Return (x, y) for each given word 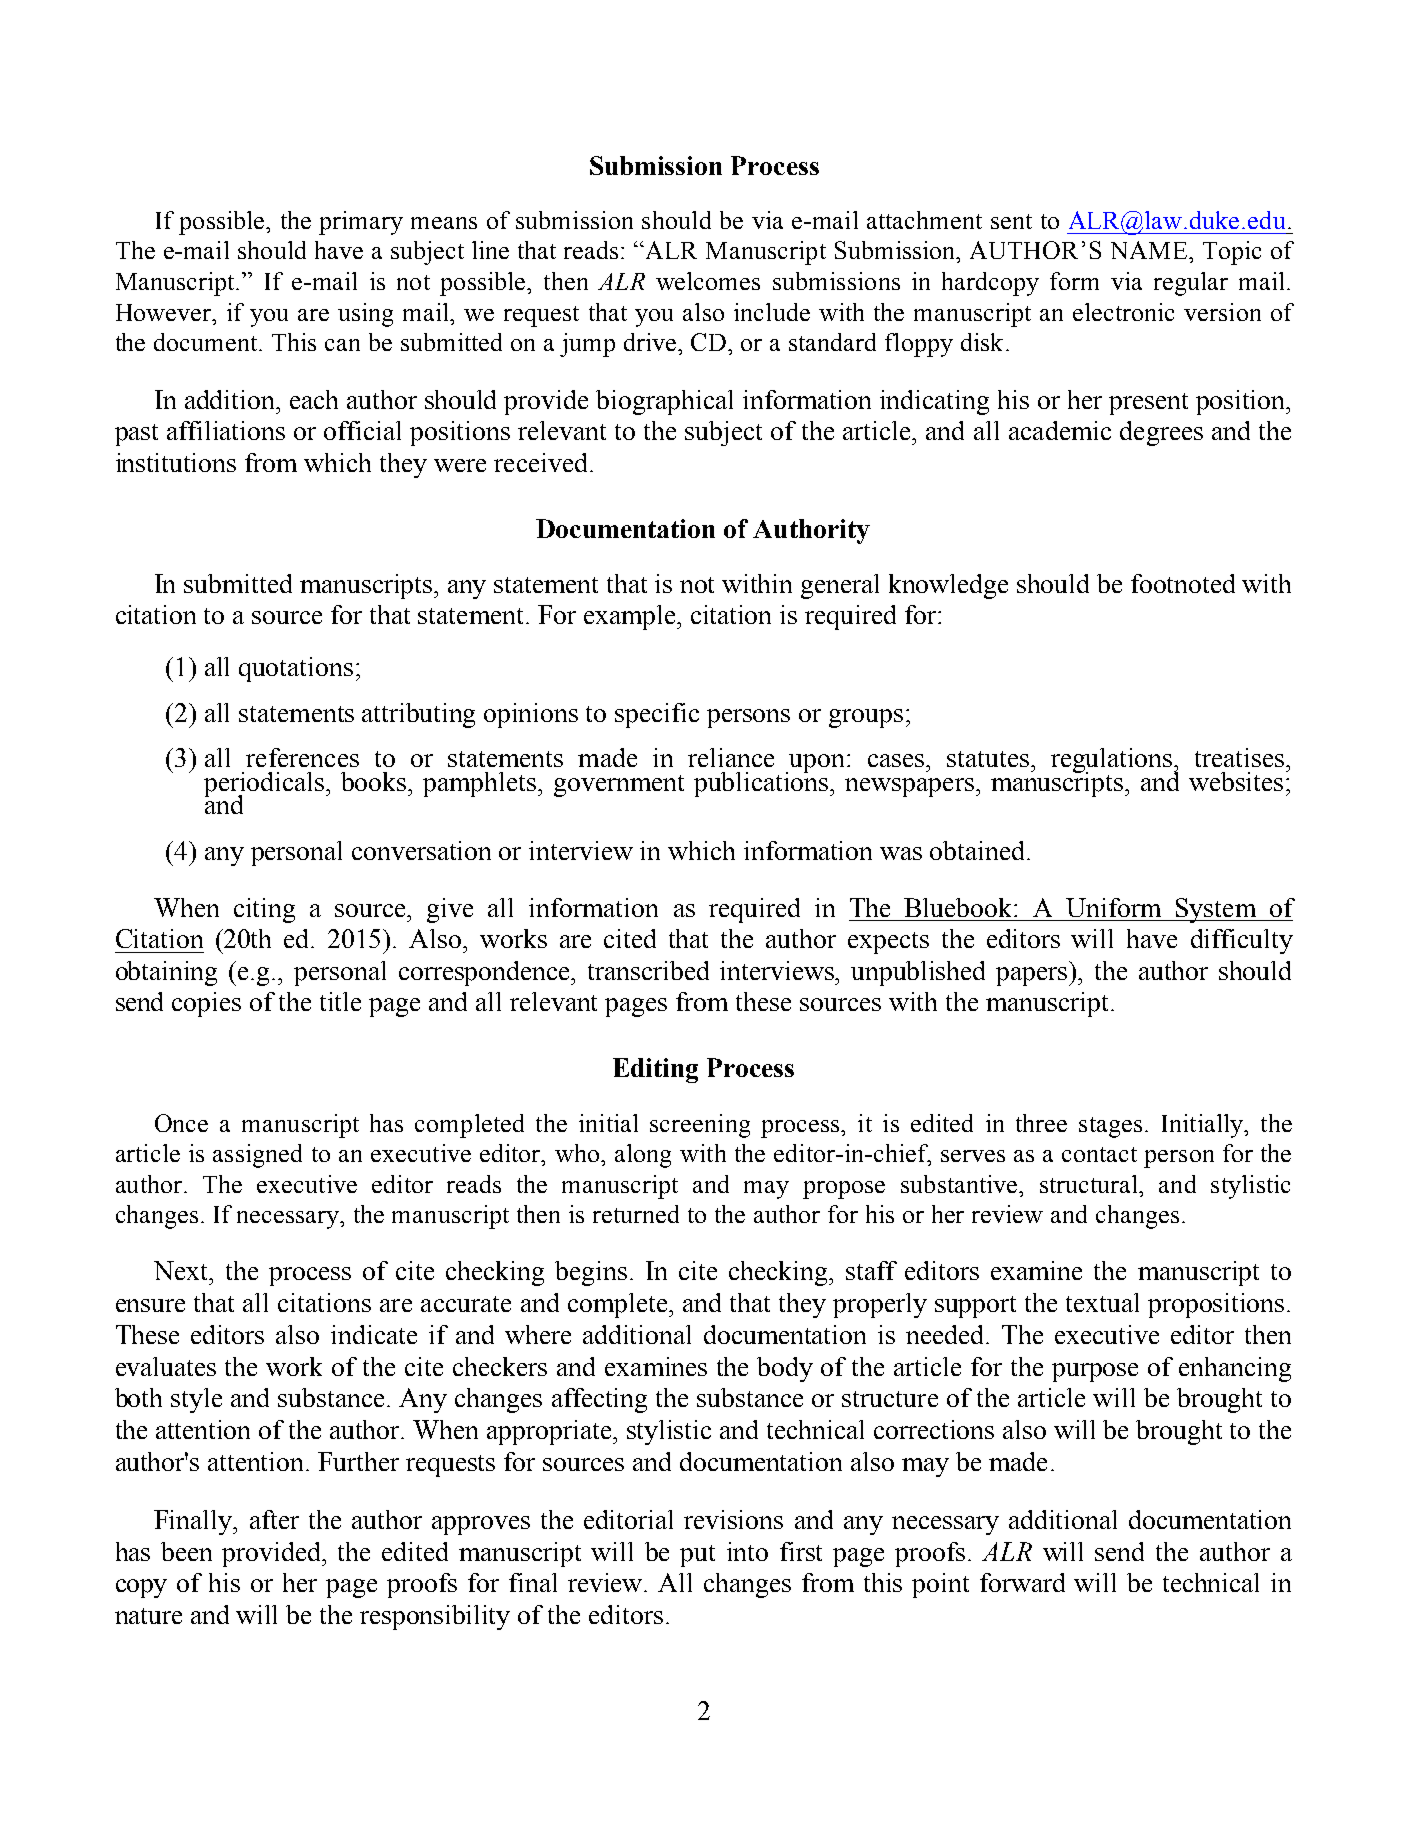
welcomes (708, 281)
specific (657, 715)
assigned (257, 1156)
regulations (1113, 762)
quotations (296, 669)
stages (1110, 1127)
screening (700, 1126)
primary (361, 223)
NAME (1150, 250)
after (274, 1519)
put (697, 1556)
